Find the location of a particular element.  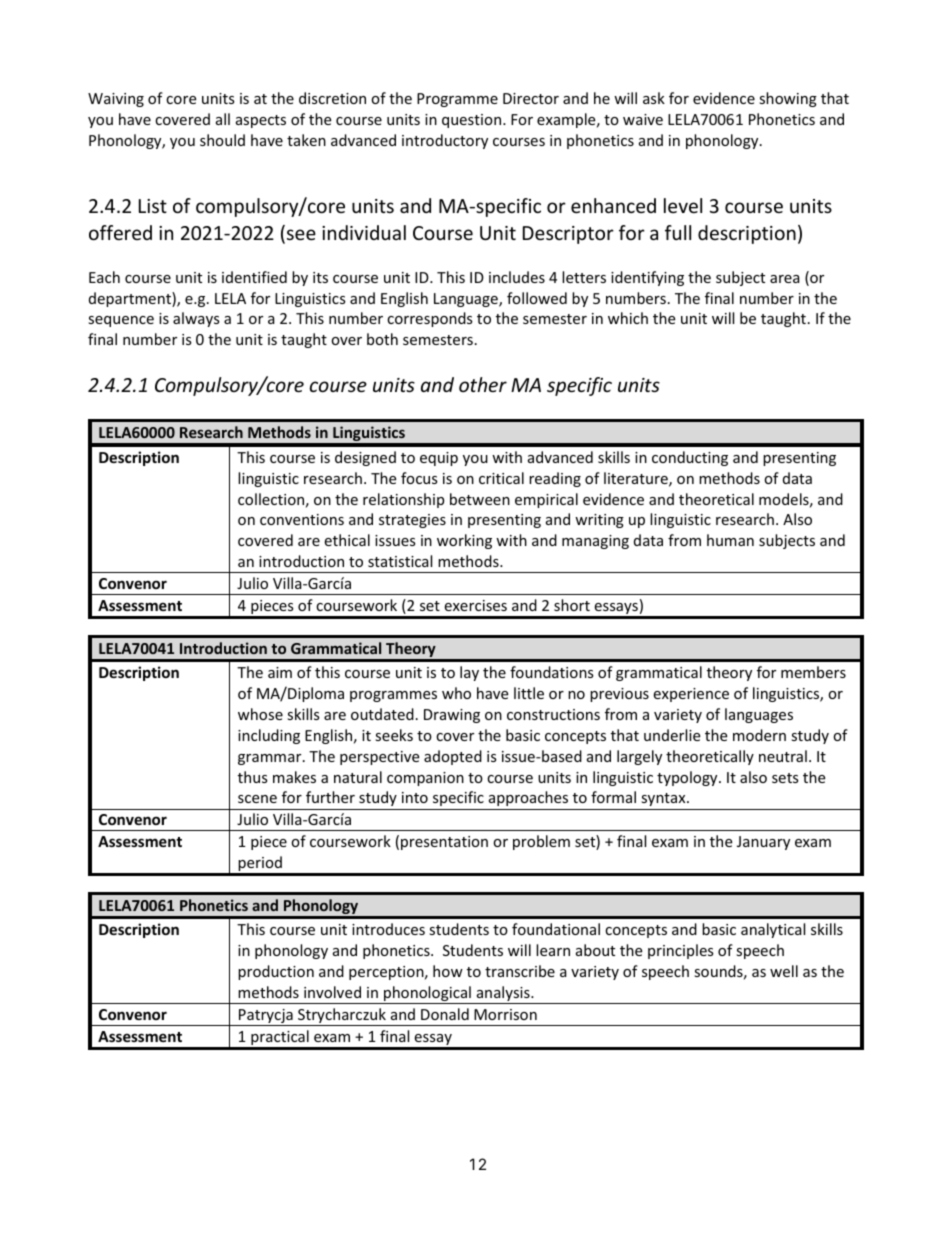

experience is located at coordinates (691, 695).
